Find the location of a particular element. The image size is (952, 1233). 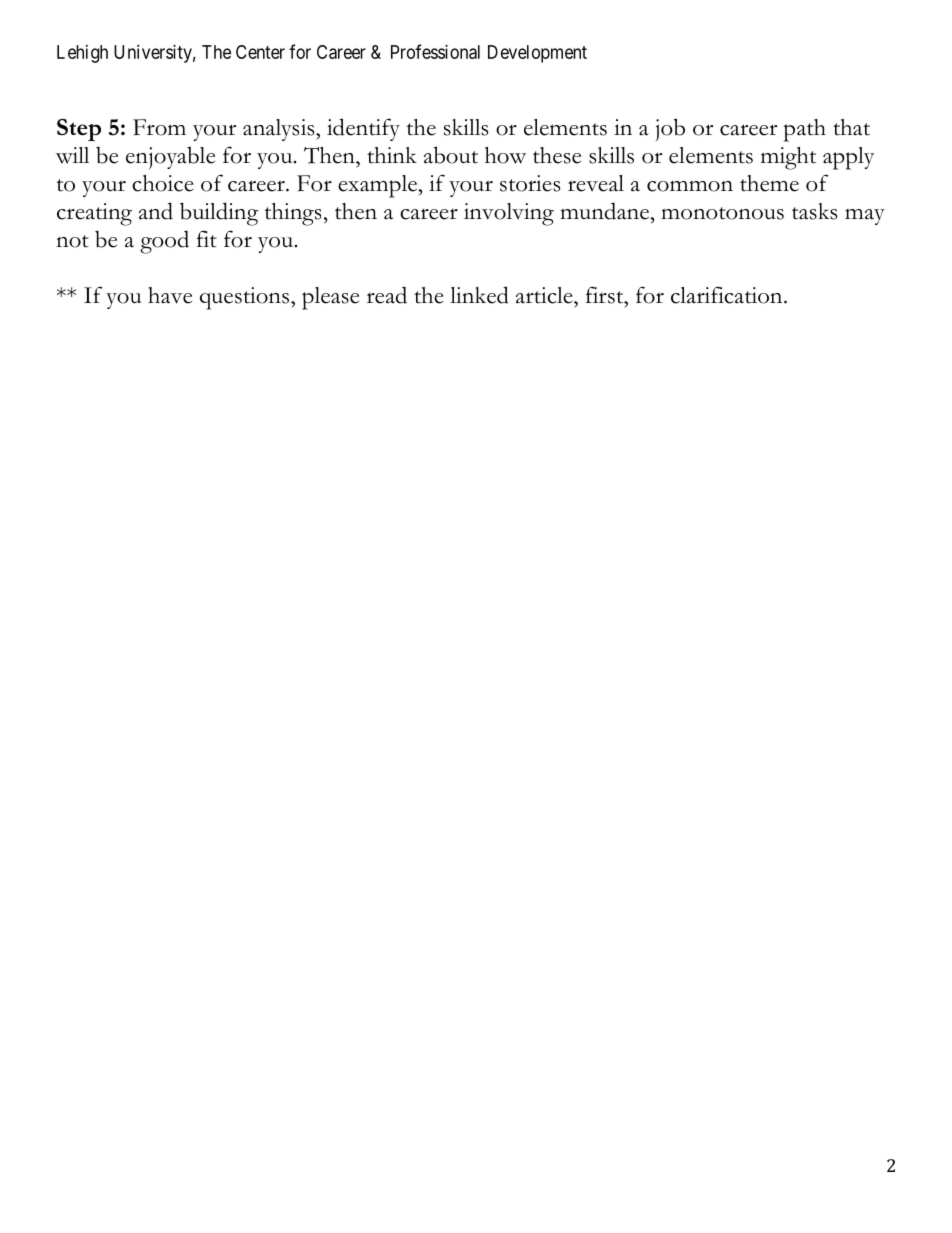

Development is located at coordinates (537, 54).
